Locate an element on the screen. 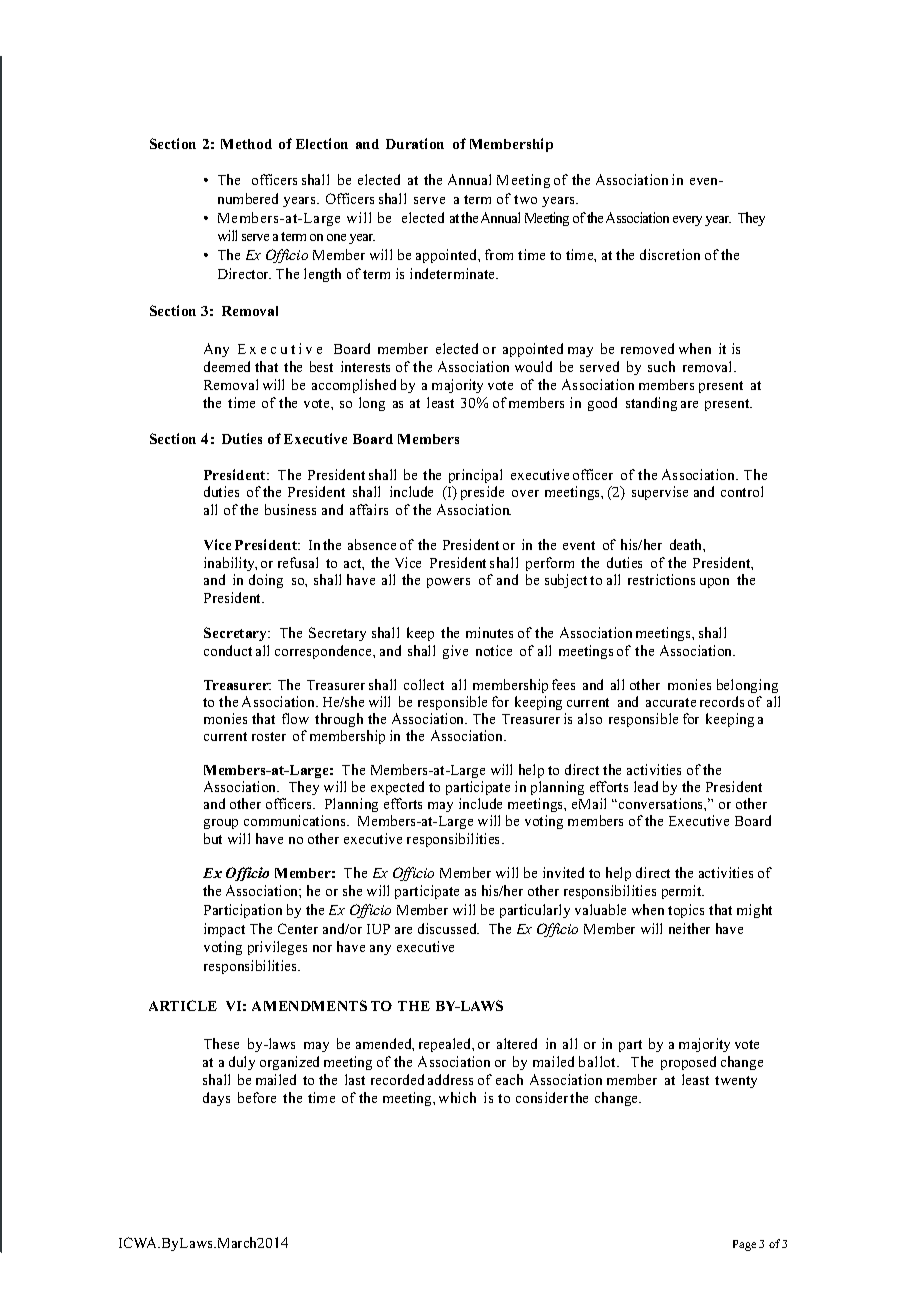  every is located at coordinates (687, 221).
